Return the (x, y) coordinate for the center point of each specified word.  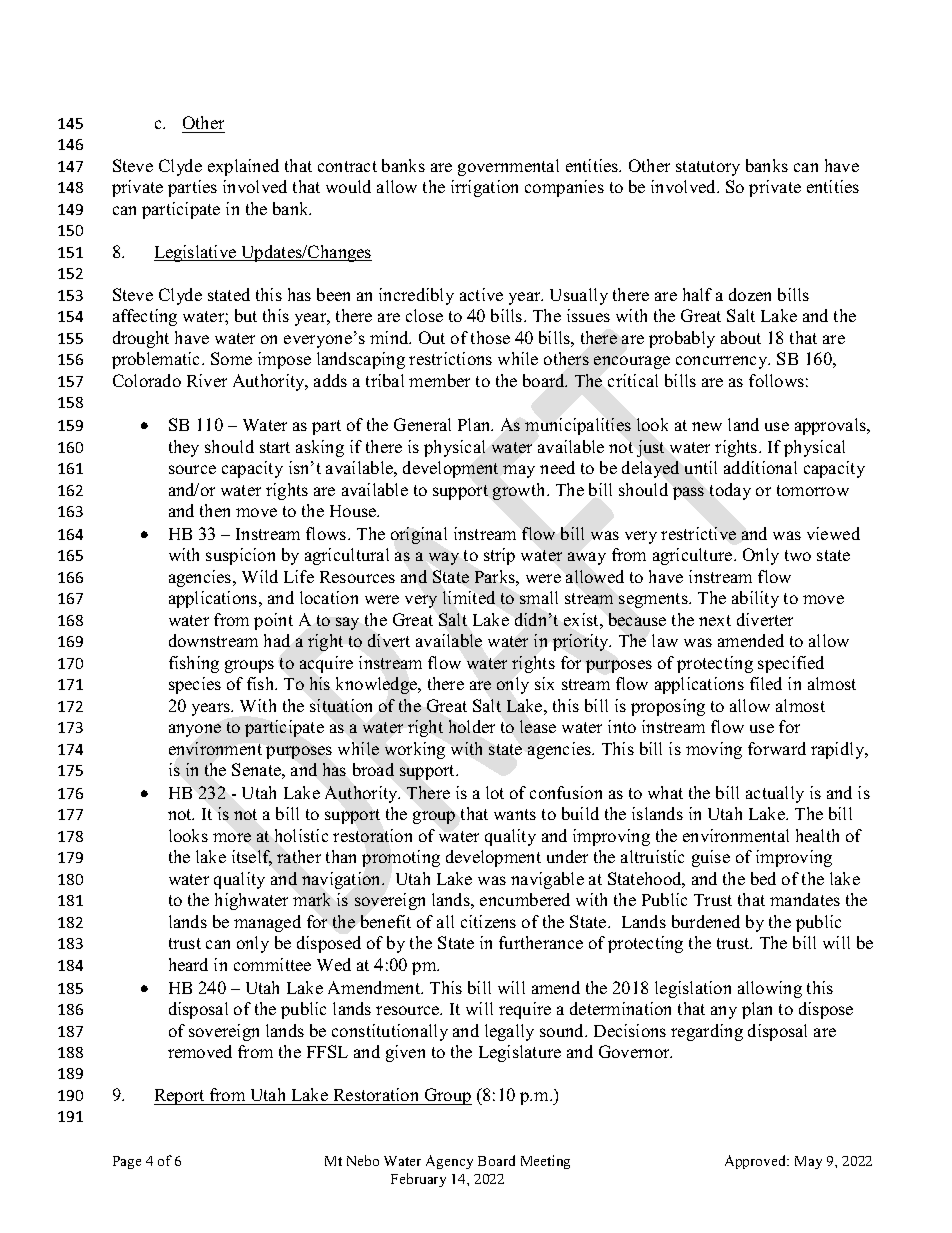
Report (180, 1097)
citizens (488, 921)
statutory (708, 168)
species (195, 685)
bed (763, 878)
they (184, 448)
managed (267, 923)
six (544, 683)
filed (766, 683)
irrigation (484, 188)
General (422, 424)
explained (243, 167)
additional (760, 467)
